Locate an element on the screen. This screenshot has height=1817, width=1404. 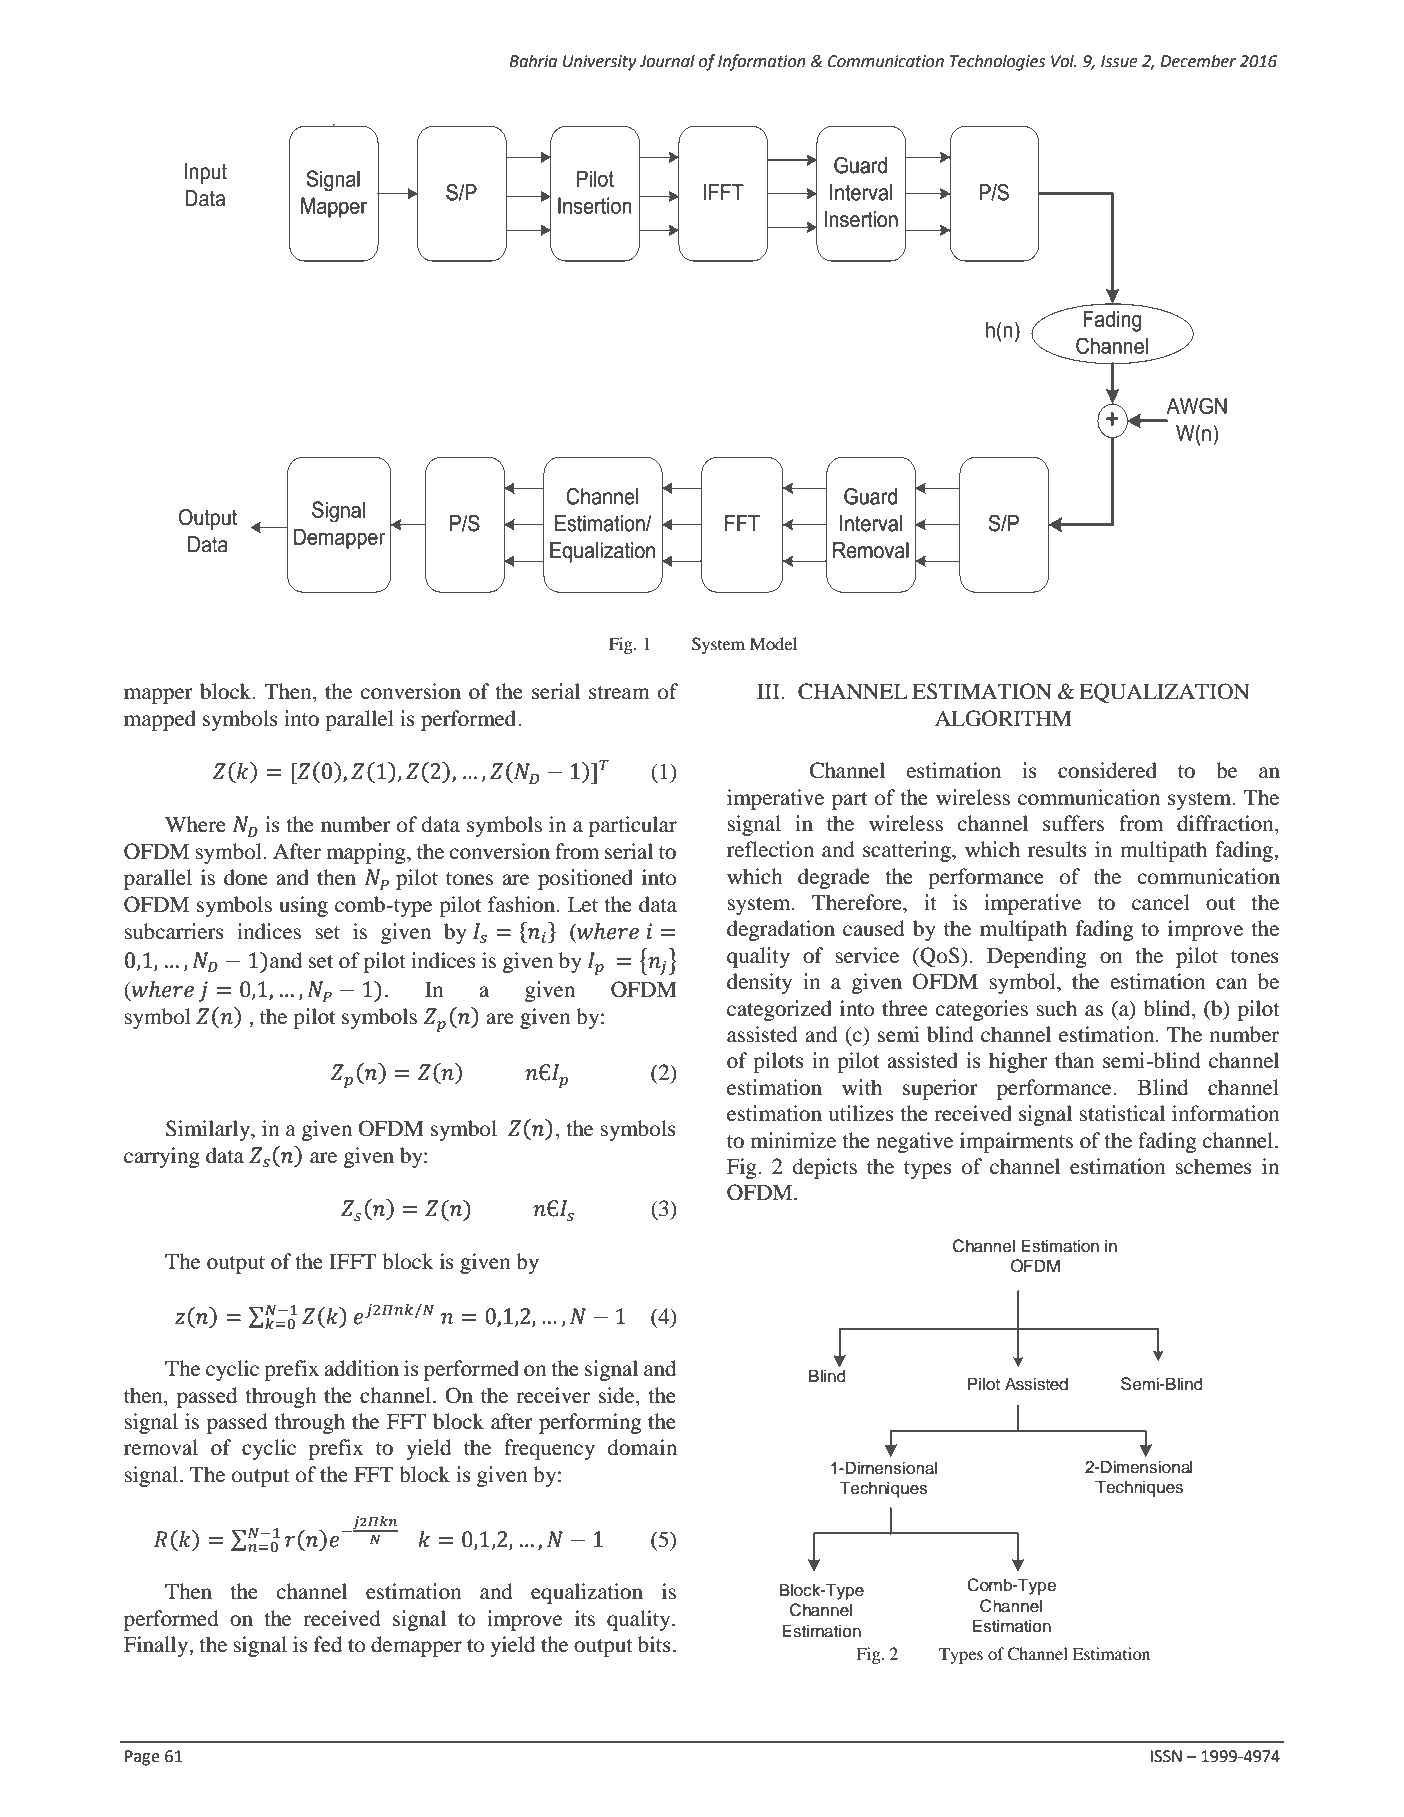
ISSN is located at coordinates (1166, 1756).
